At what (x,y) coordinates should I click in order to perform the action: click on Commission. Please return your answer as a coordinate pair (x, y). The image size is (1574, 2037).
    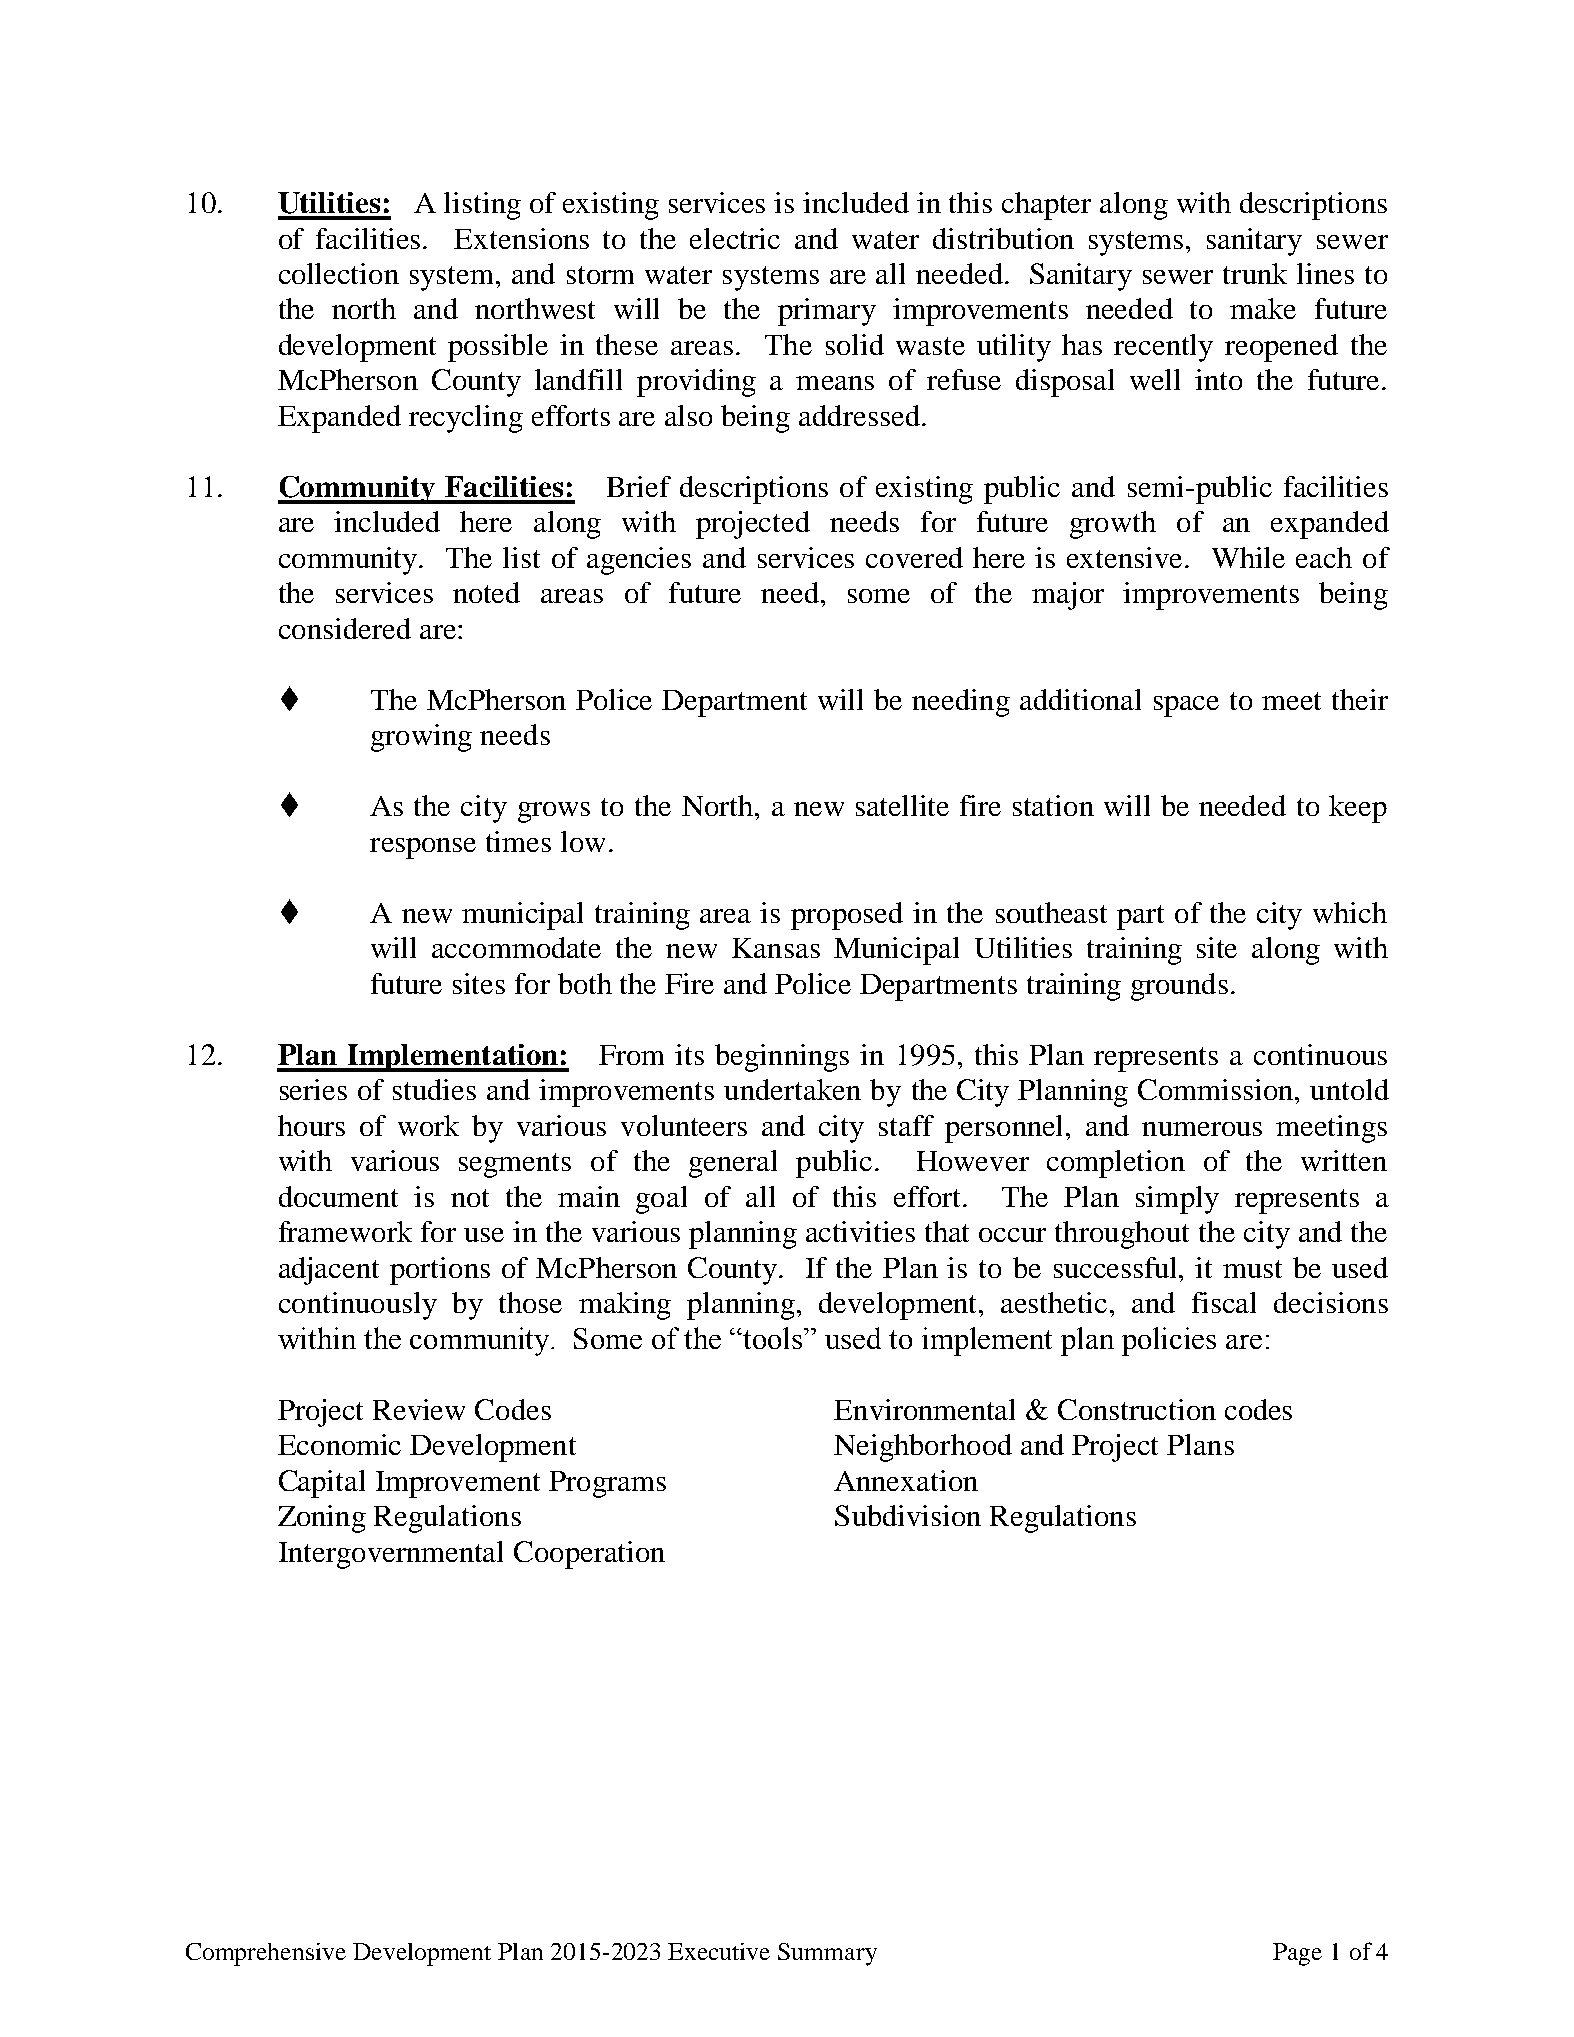
    Looking at the image, I should click on (1217, 1089).
